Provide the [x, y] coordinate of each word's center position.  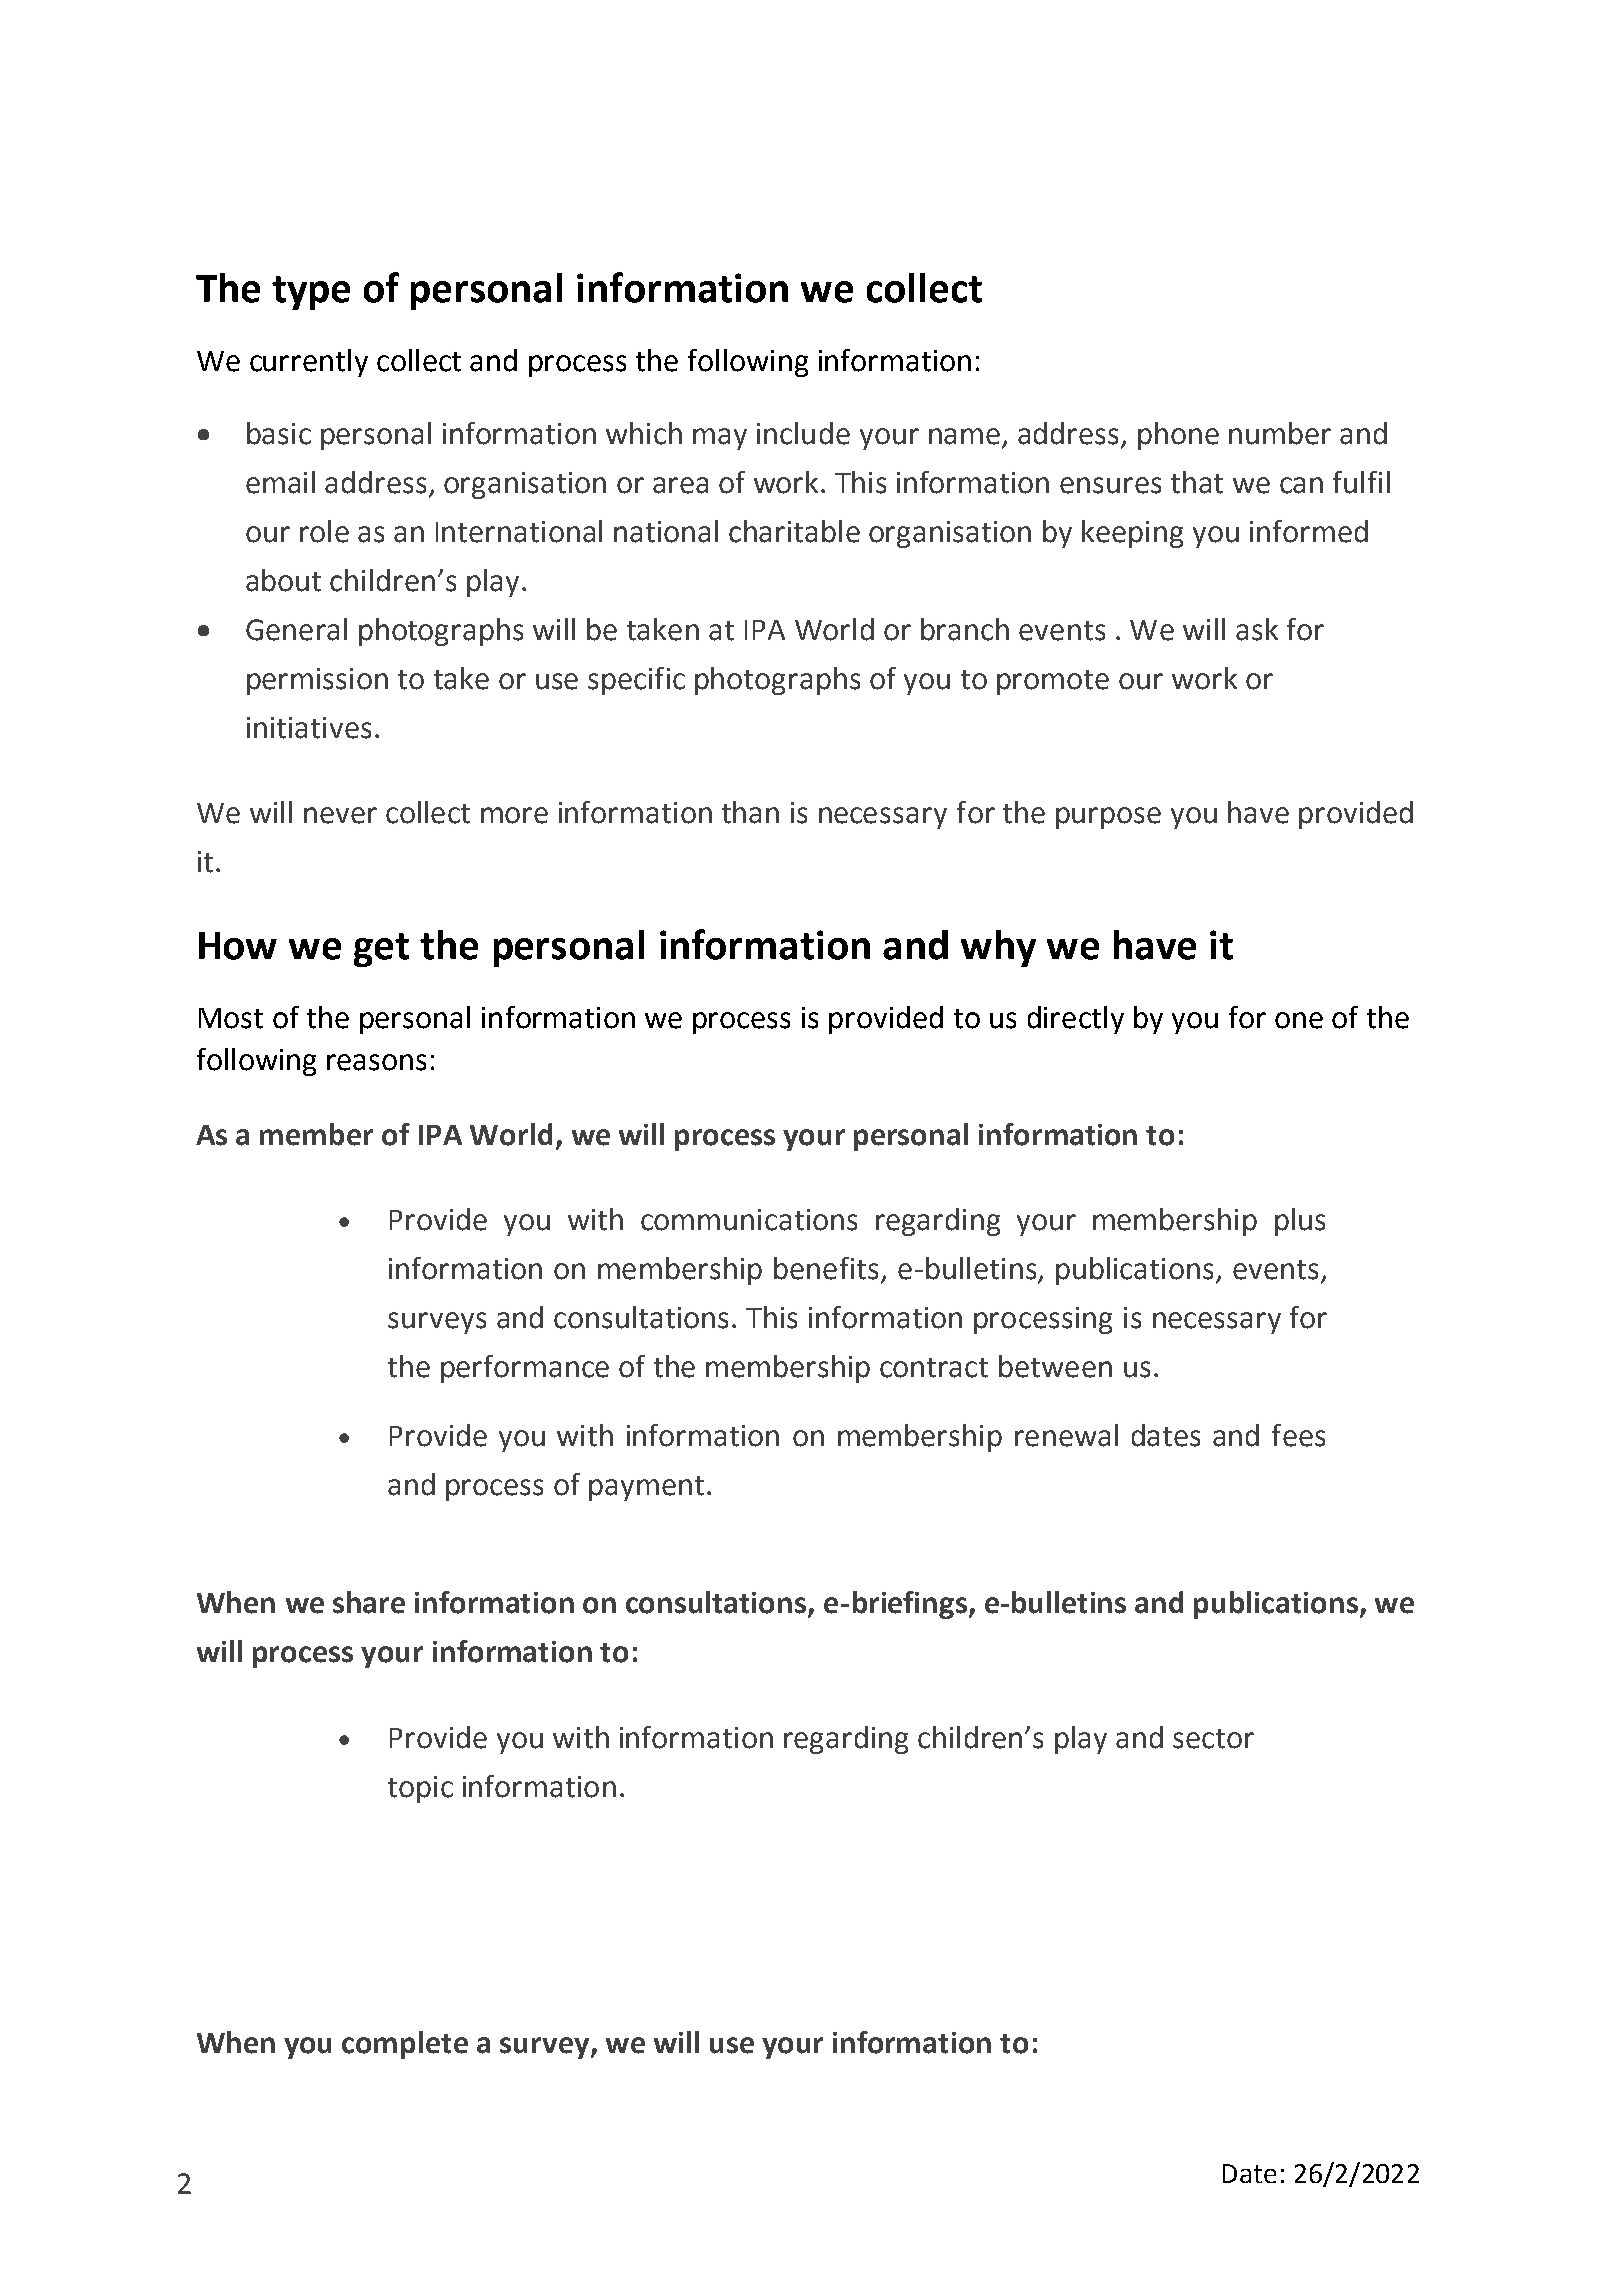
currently [309, 363]
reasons [376, 1062]
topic [420, 1789]
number [1280, 433]
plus [1300, 1222]
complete [405, 2045]
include [803, 433]
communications [749, 1220]
